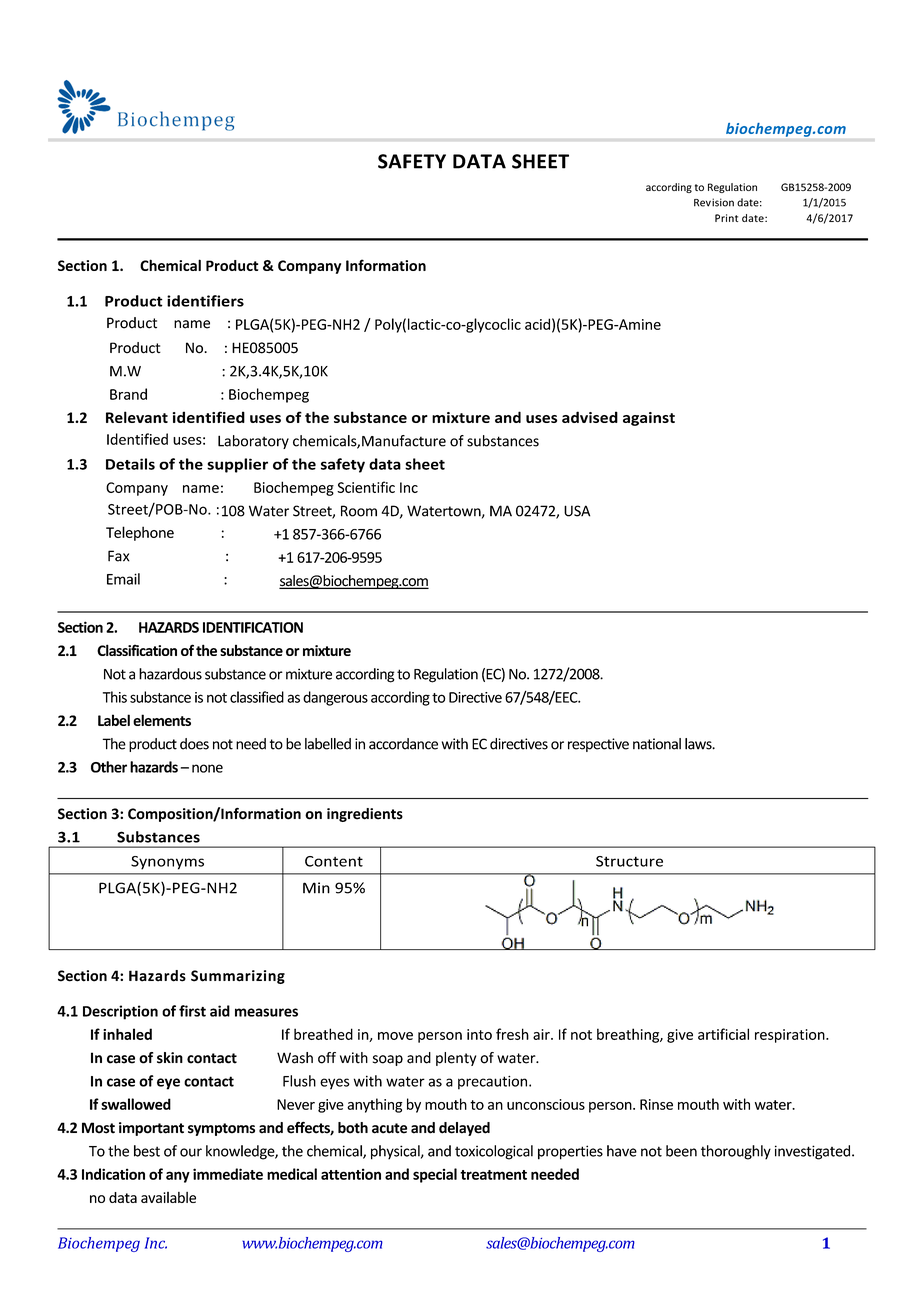 The image size is (924, 1308). What do you see at coordinates (162, 720) in the image?
I see `elements` at bounding box center [162, 720].
